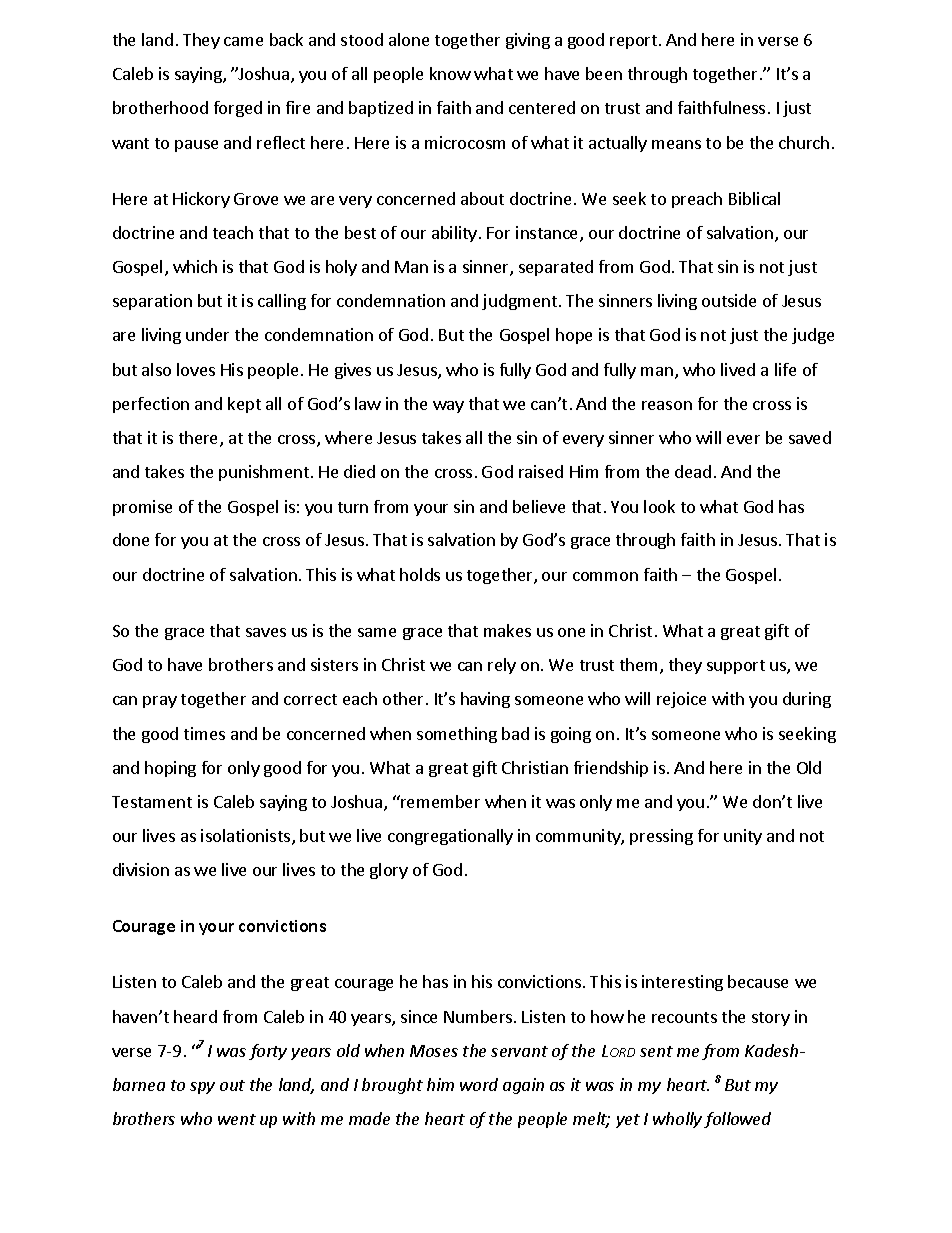 This document has width=952, height=1233. Describe the element at coordinates (245, 835) in the document. I see `isolationists` at that location.
